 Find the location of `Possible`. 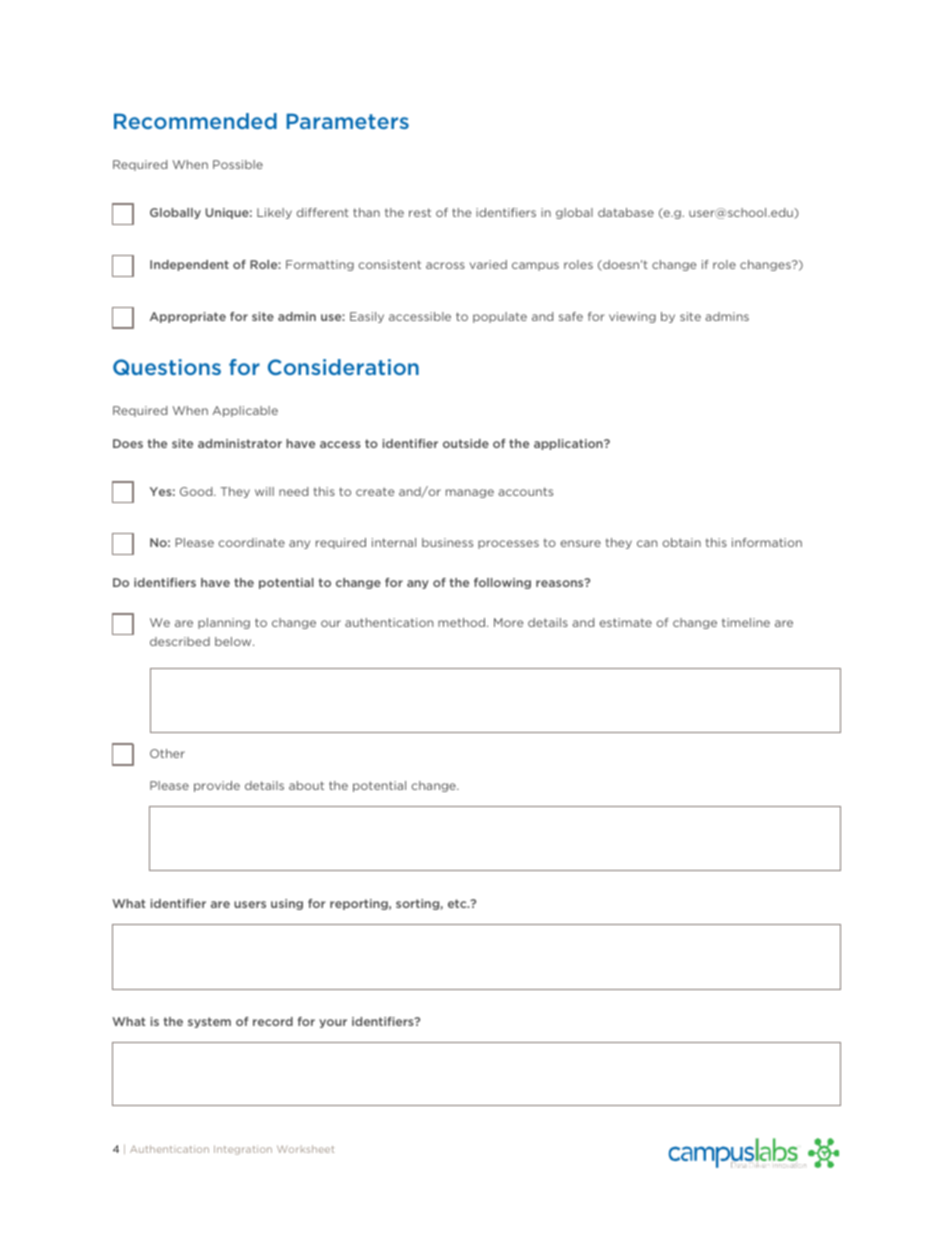

Possible is located at coordinates (238, 164).
